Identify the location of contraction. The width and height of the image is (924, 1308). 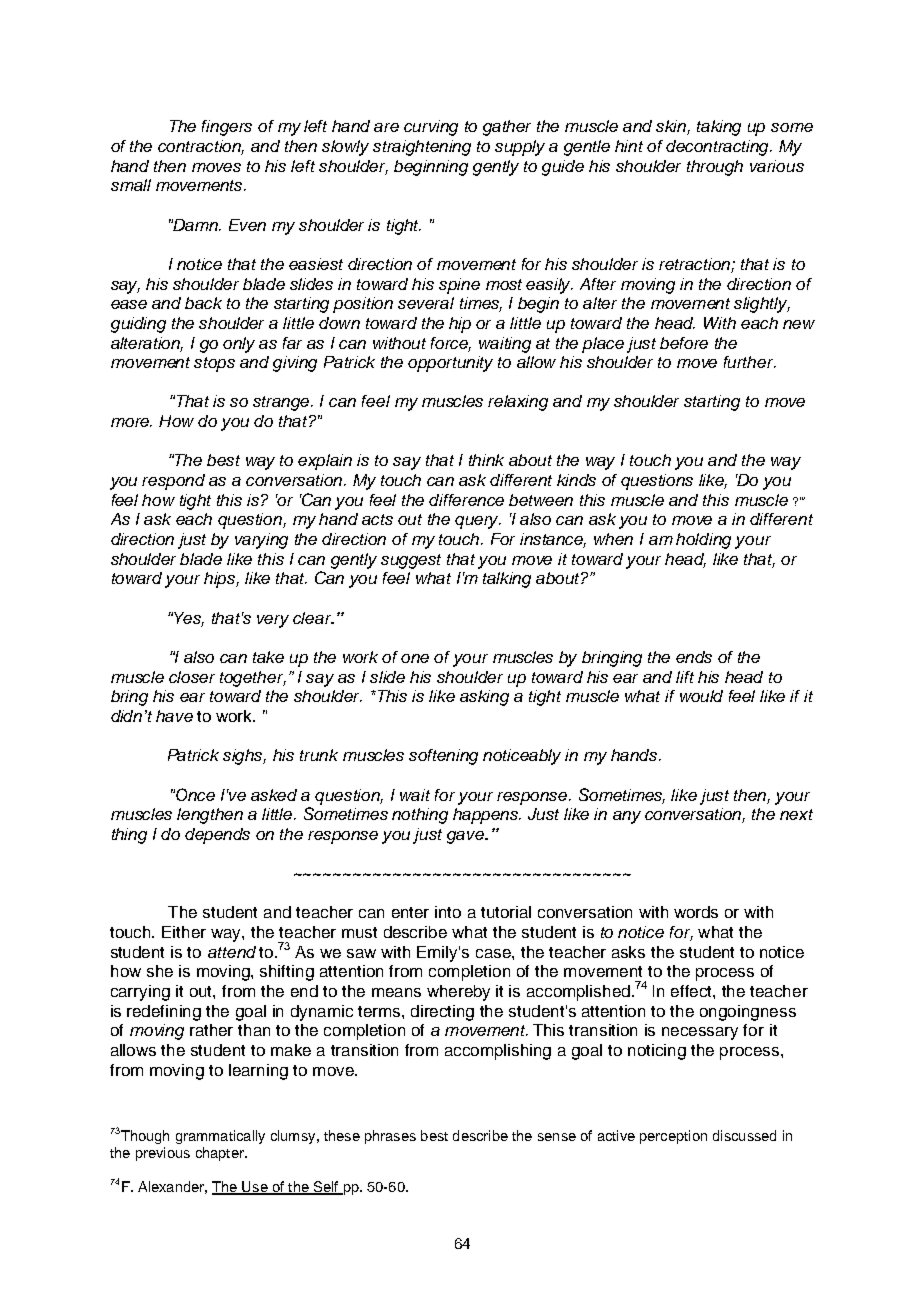
(201, 147).
